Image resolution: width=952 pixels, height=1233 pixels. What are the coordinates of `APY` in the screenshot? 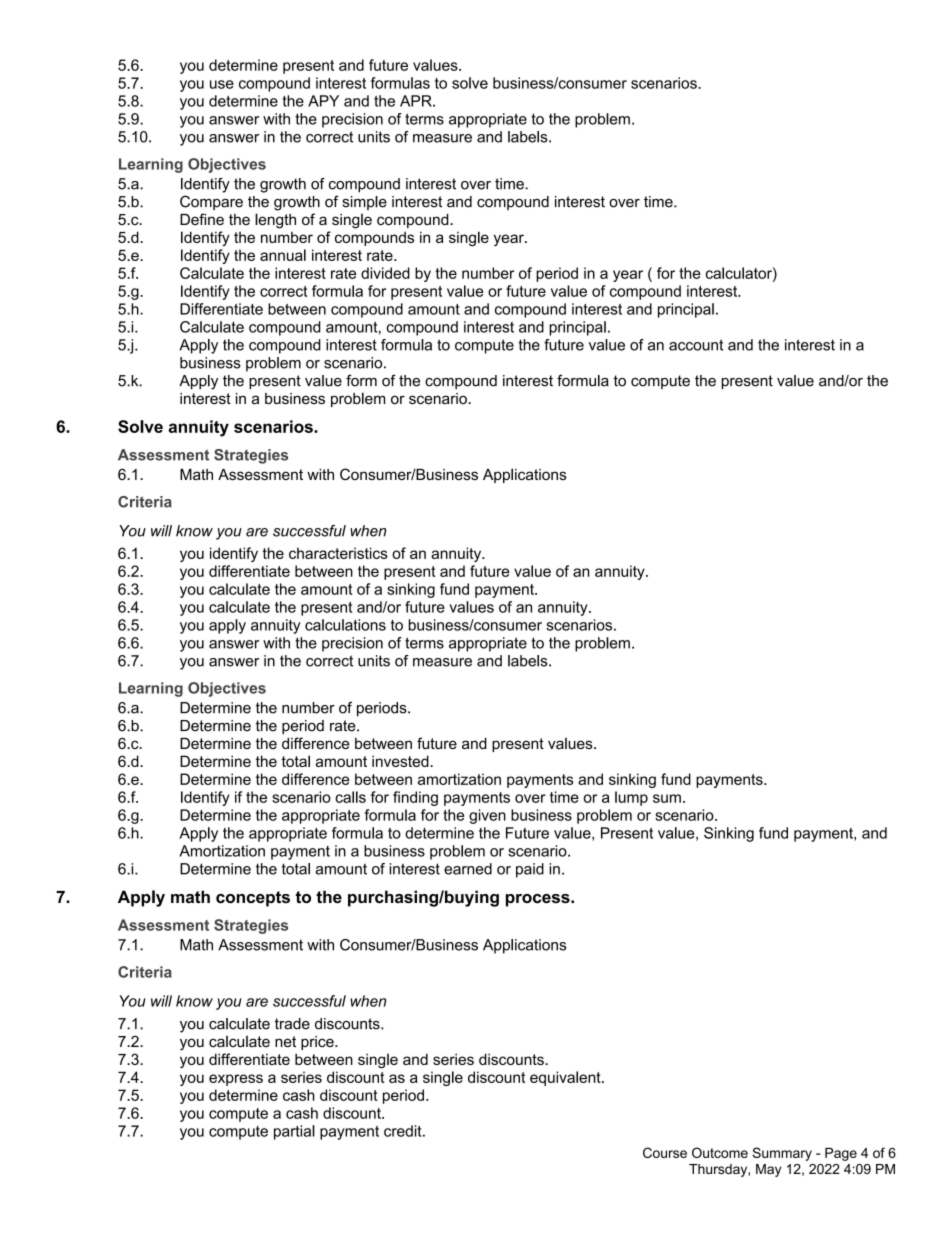 It's located at (323, 101).
